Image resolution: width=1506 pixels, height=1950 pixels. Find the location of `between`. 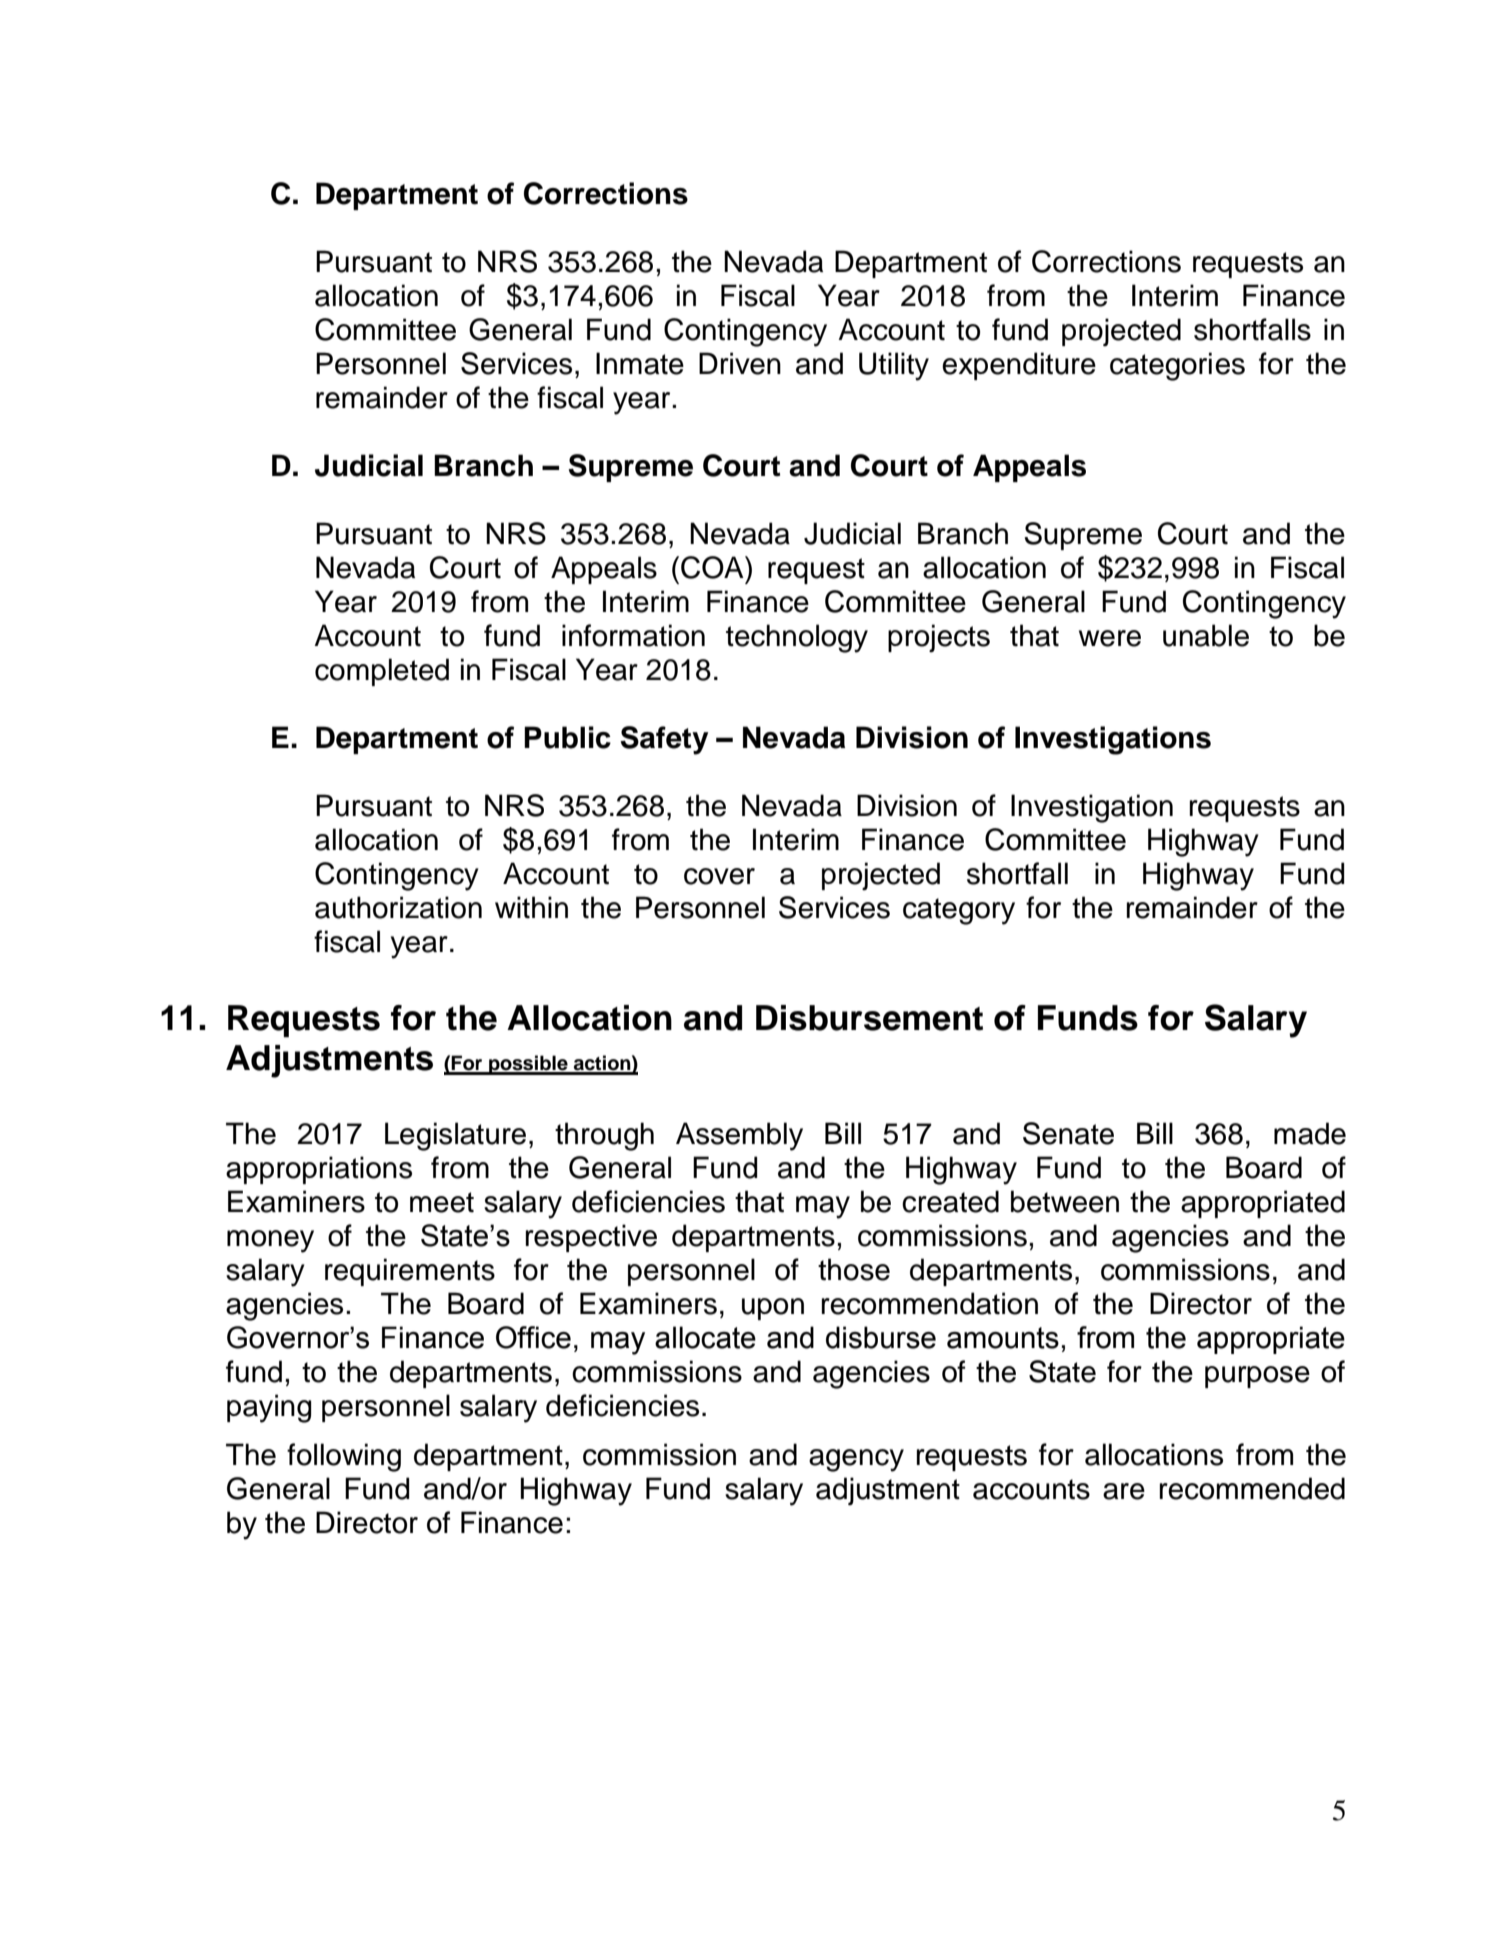

between is located at coordinates (1065, 1201).
